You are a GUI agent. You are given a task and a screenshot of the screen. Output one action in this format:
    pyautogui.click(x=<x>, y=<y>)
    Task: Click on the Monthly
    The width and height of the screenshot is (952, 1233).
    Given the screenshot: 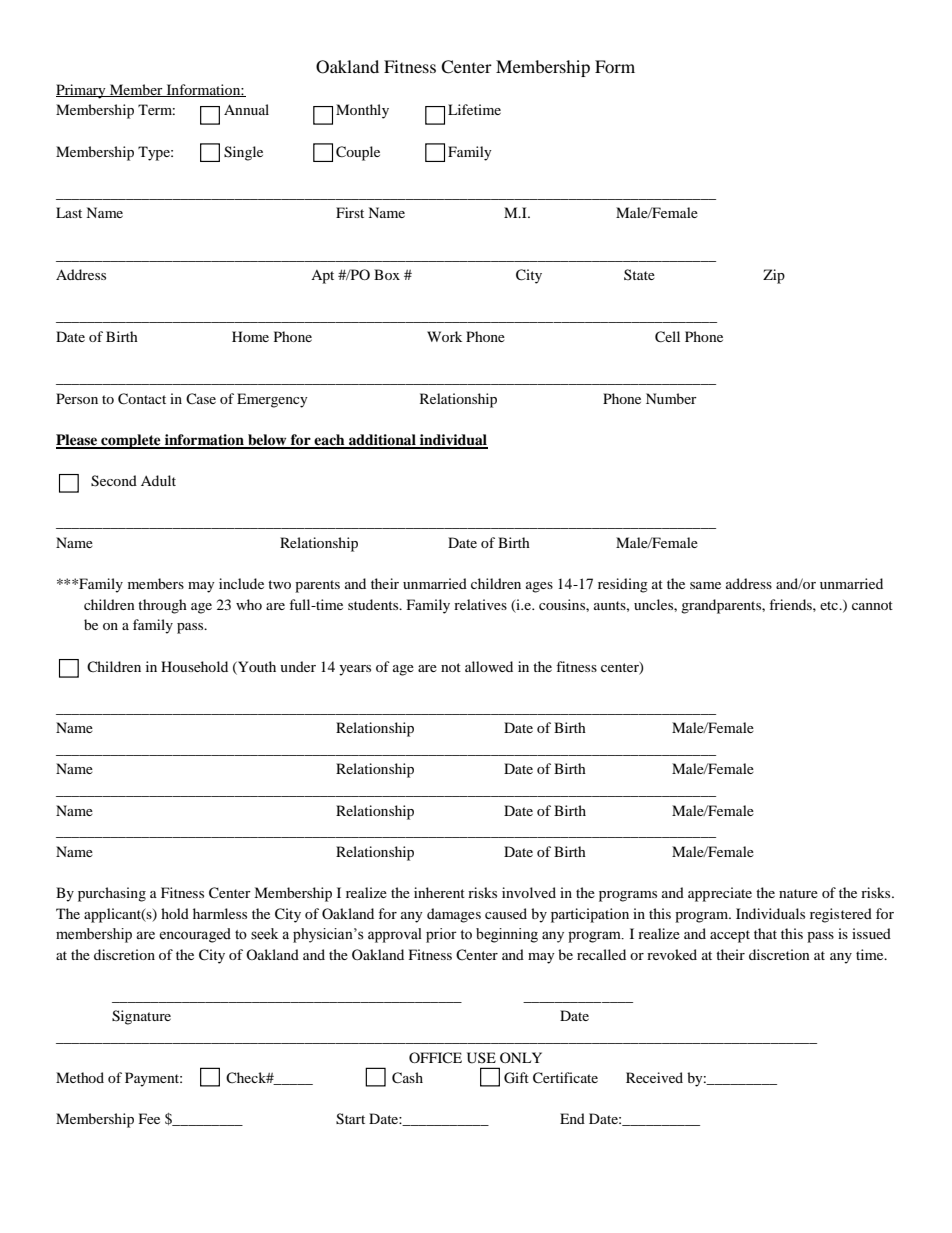 What is the action you would take?
    pyautogui.click(x=362, y=111)
